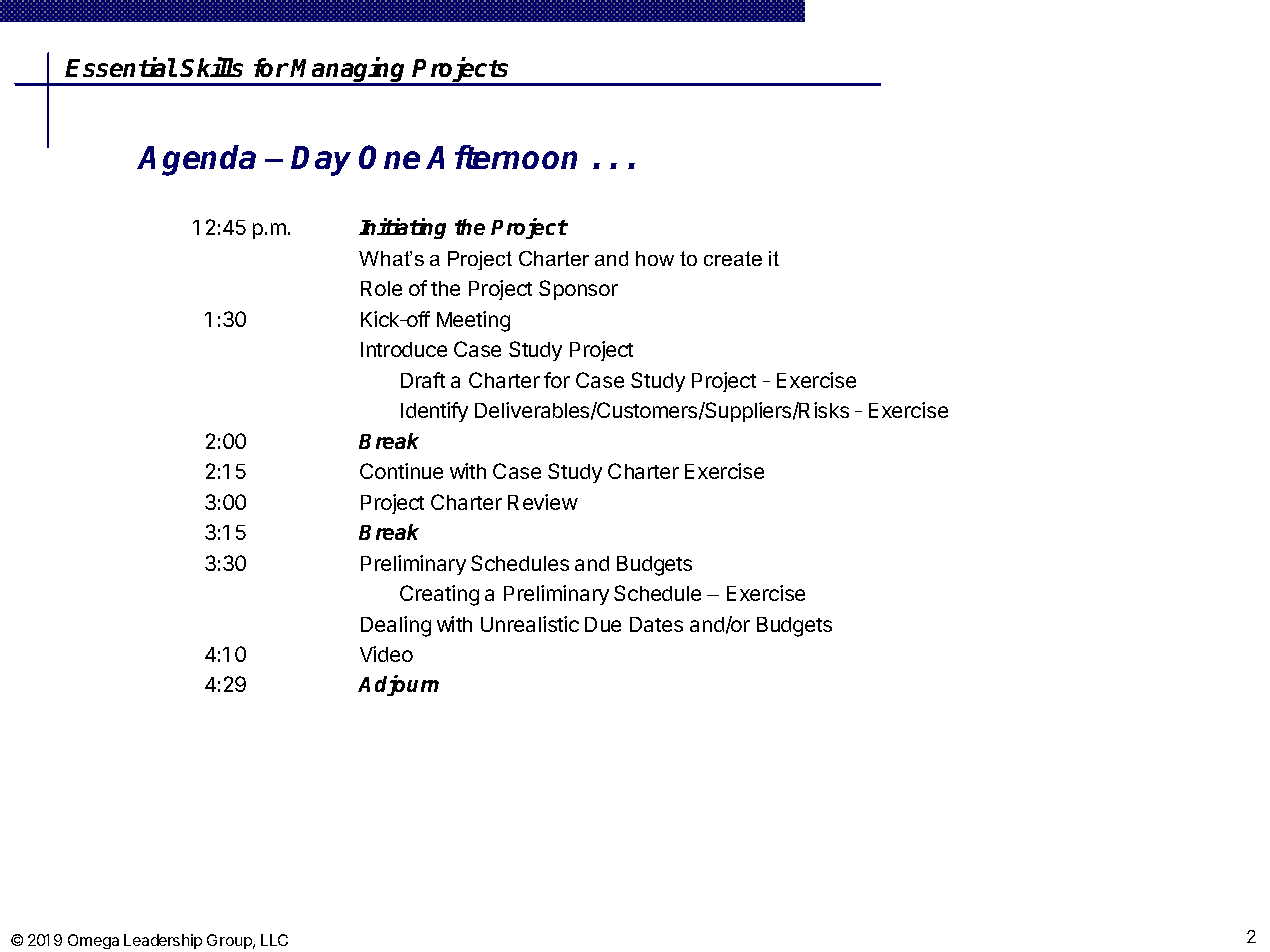  Describe the element at coordinates (543, 502) in the screenshot. I see `Review` at that location.
